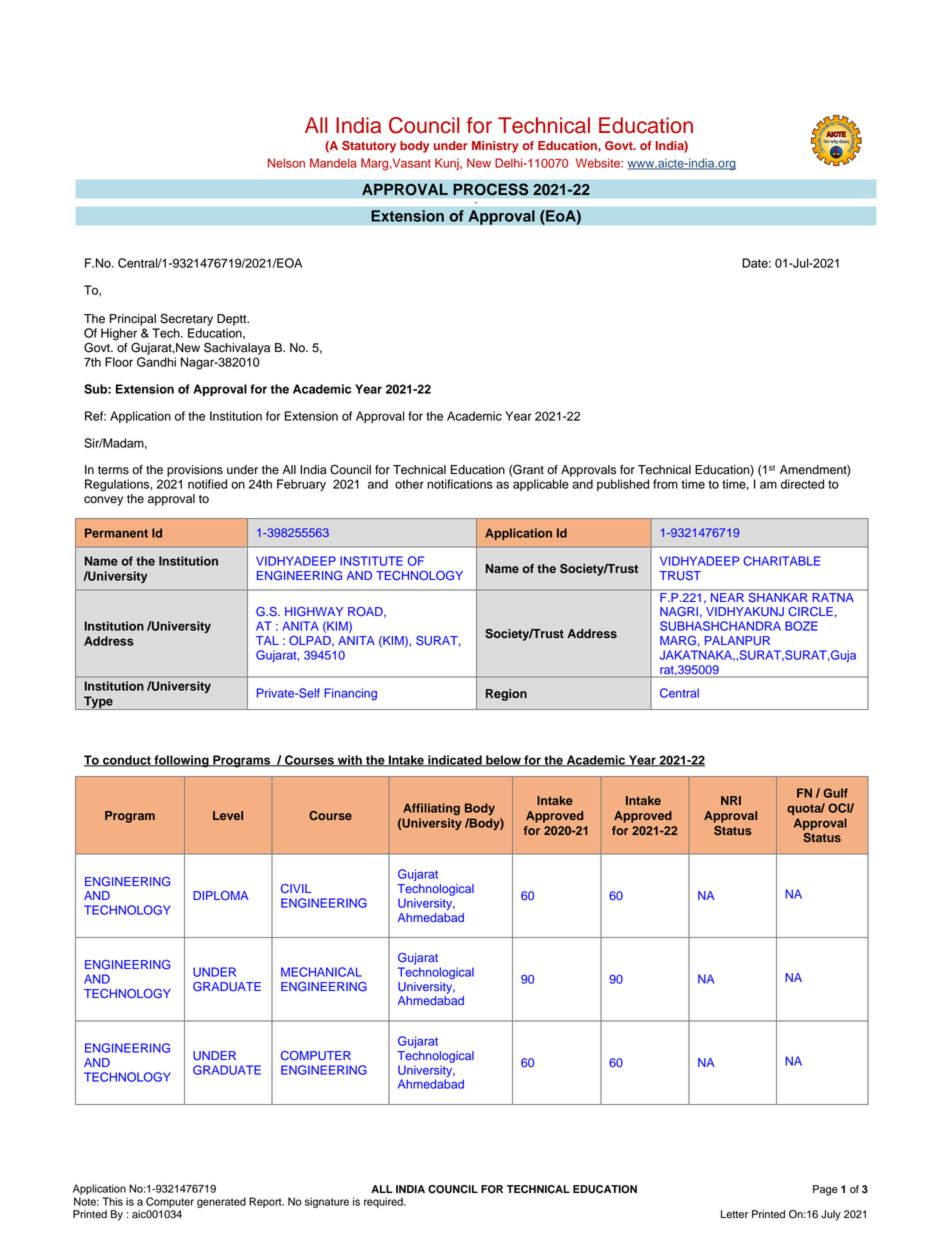  I want to click on MECHANICAL, so click(321, 972).
